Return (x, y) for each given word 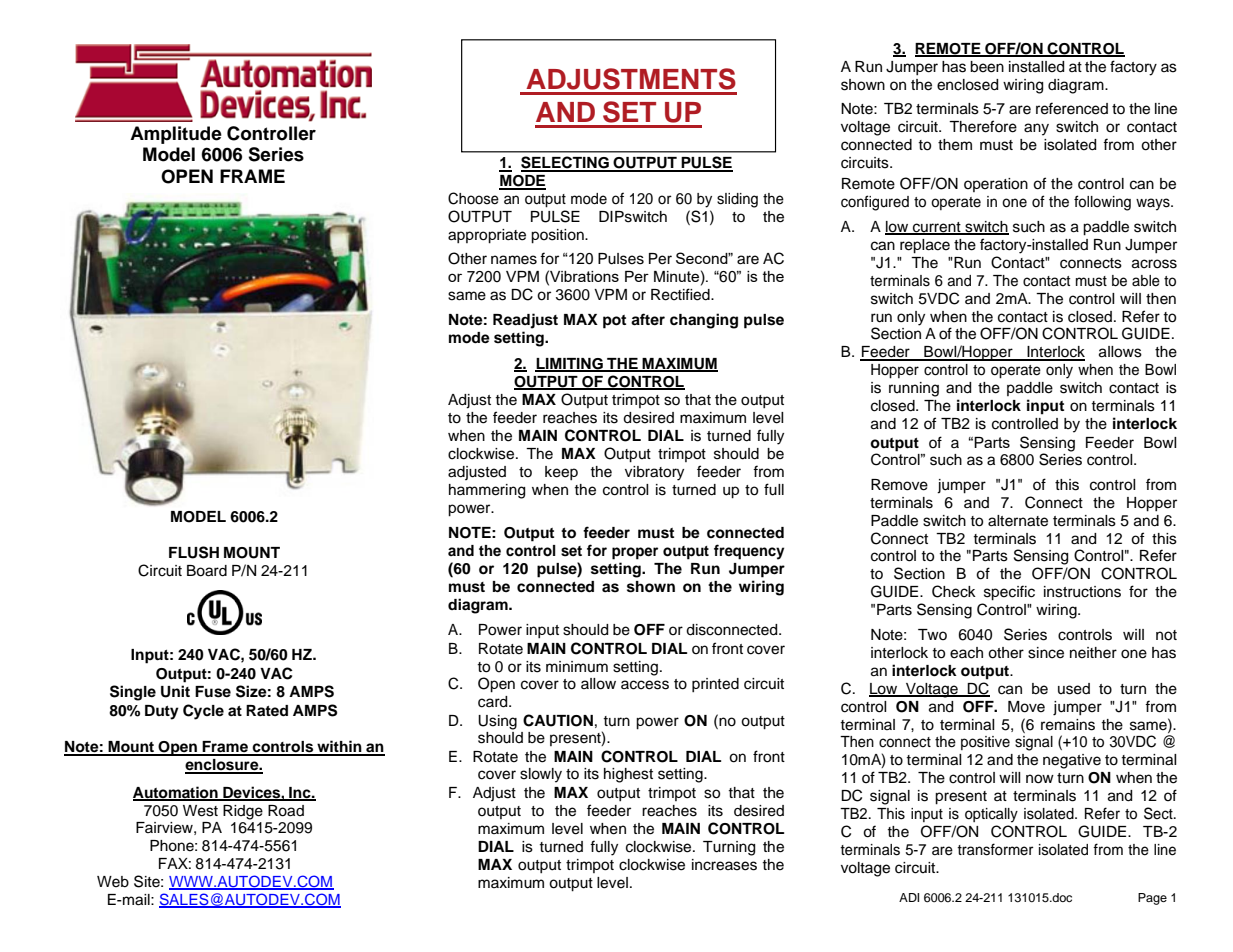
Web (113, 882)
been (987, 67)
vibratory (654, 473)
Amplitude (176, 135)
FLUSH (194, 552)
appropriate (487, 236)
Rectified (681, 294)
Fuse (213, 692)
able (1146, 281)
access (645, 685)
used (1074, 689)
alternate (1018, 521)
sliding (737, 200)
